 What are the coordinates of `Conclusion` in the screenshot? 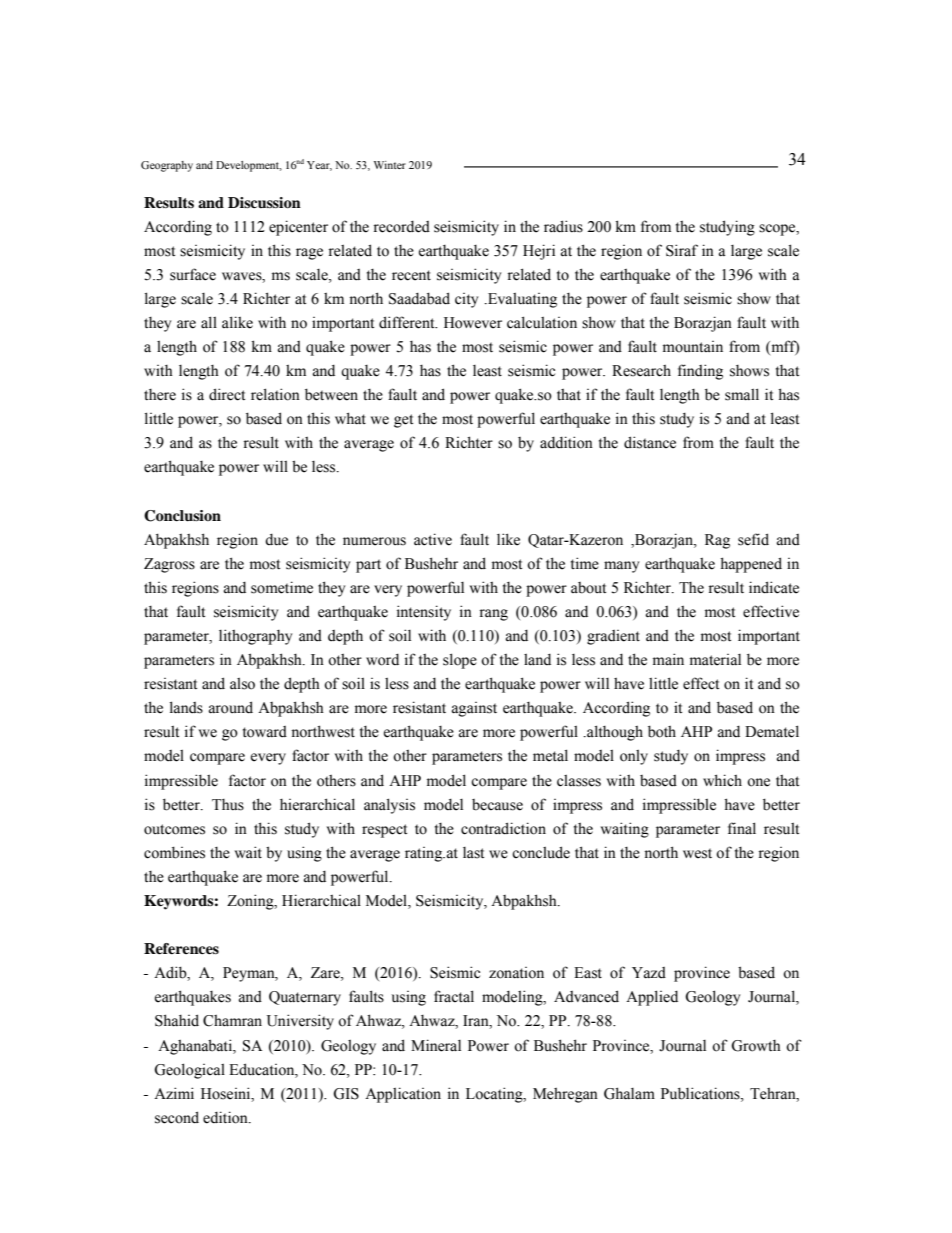 It's located at (182, 516).
